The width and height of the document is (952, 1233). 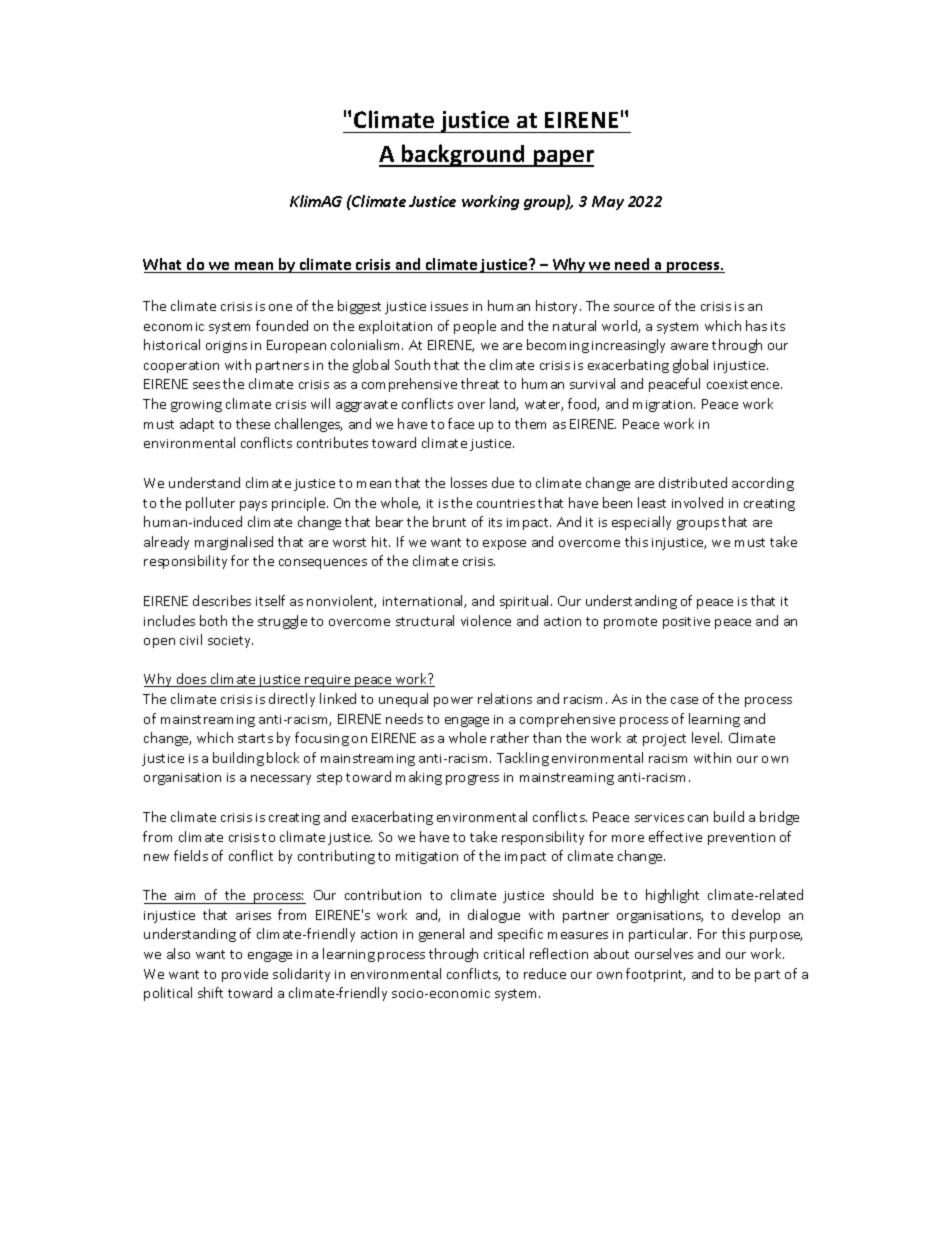 What do you see at coordinates (222, 600) in the document?
I see `describes` at bounding box center [222, 600].
